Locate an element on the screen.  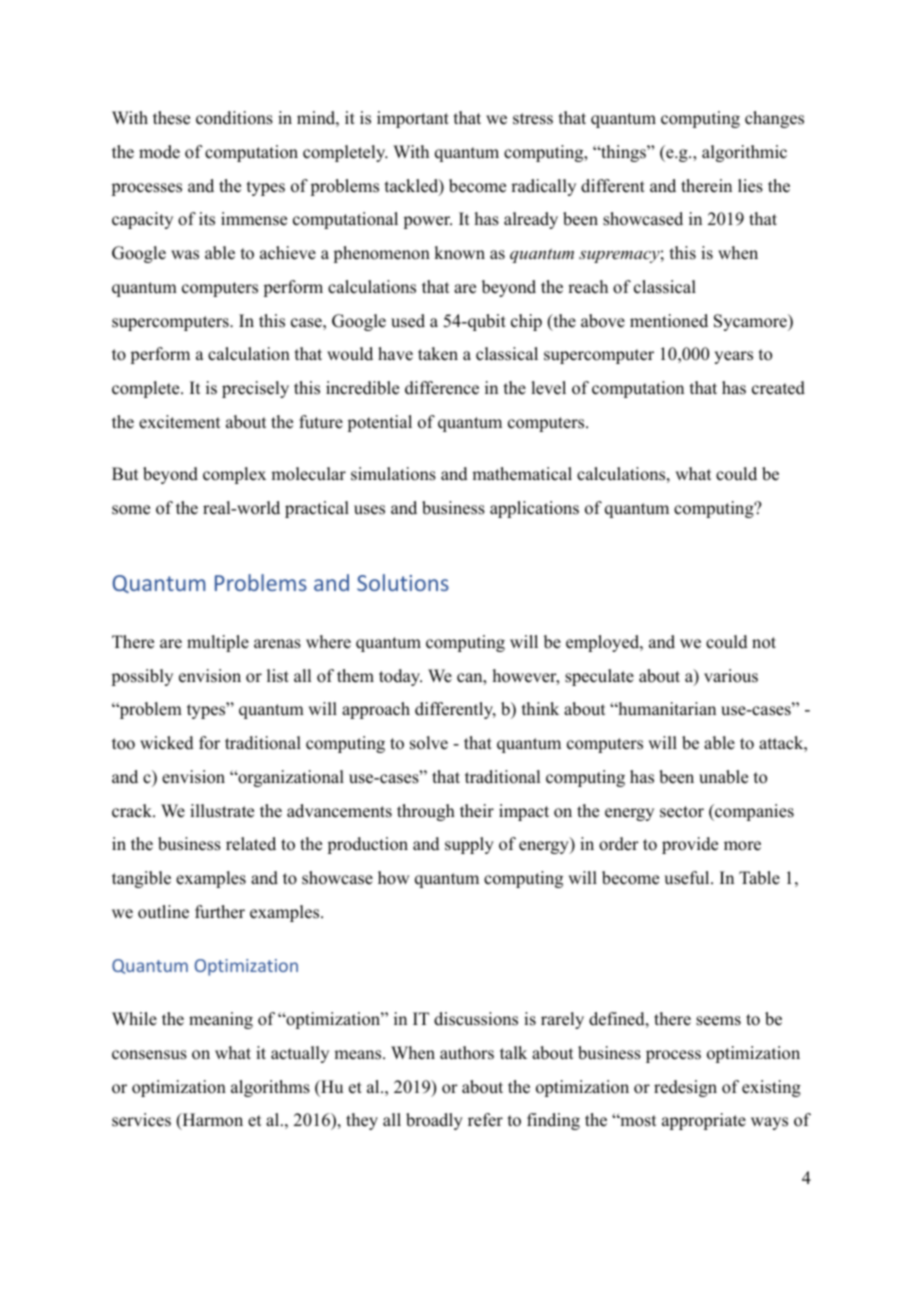
redesign is located at coordinates (685, 1088).
